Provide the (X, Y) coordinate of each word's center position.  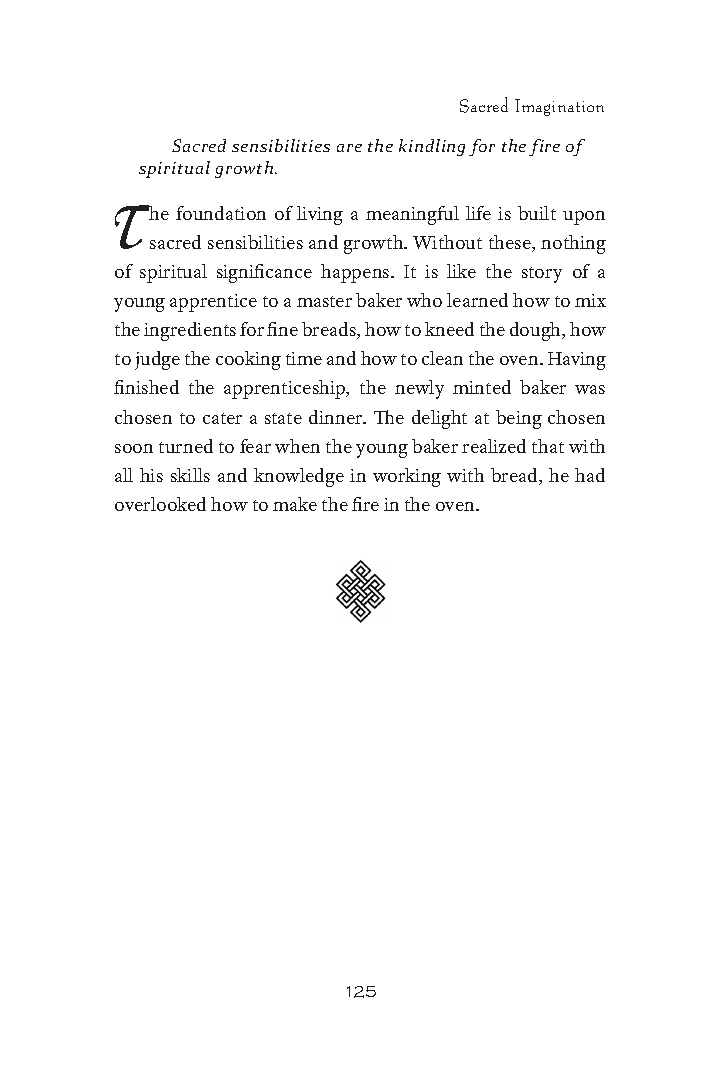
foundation (221, 213)
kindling (432, 147)
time (304, 358)
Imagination (559, 107)
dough (536, 331)
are (349, 148)
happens (356, 273)
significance (264, 273)
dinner (337, 417)
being (519, 419)
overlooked (160, 504)
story (542, 275)
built (537, 213)
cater (222, 418)
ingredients (190, 331)
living (320, 215)
